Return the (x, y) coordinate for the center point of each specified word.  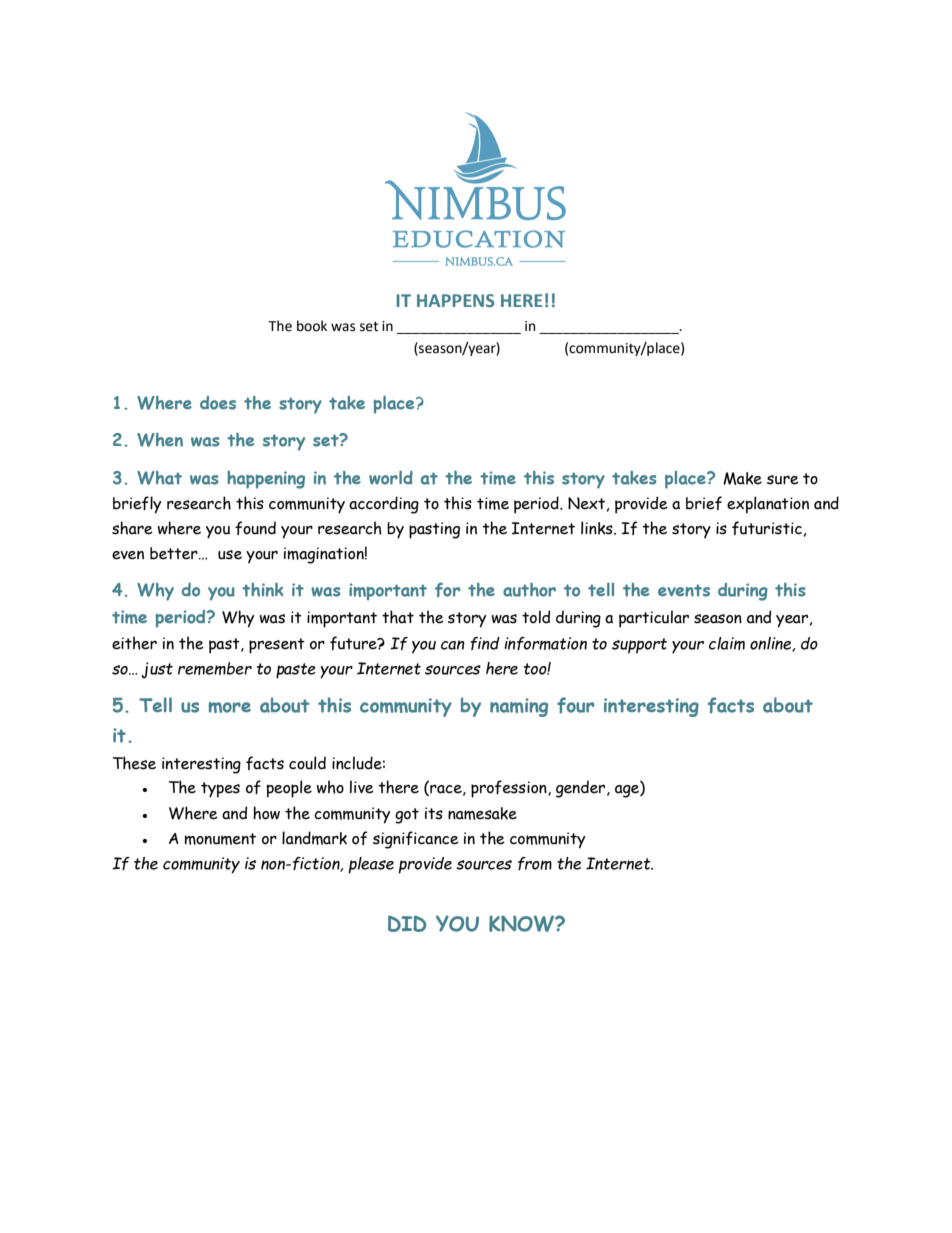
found (255, 528)
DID (407, 923)
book (312, 326)
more (230, 707)
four (575, 705)
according (384, 505)
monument (220, 839)
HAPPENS (456, 300)
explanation (768, 505)
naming (519, 707)
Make (742, 478)
